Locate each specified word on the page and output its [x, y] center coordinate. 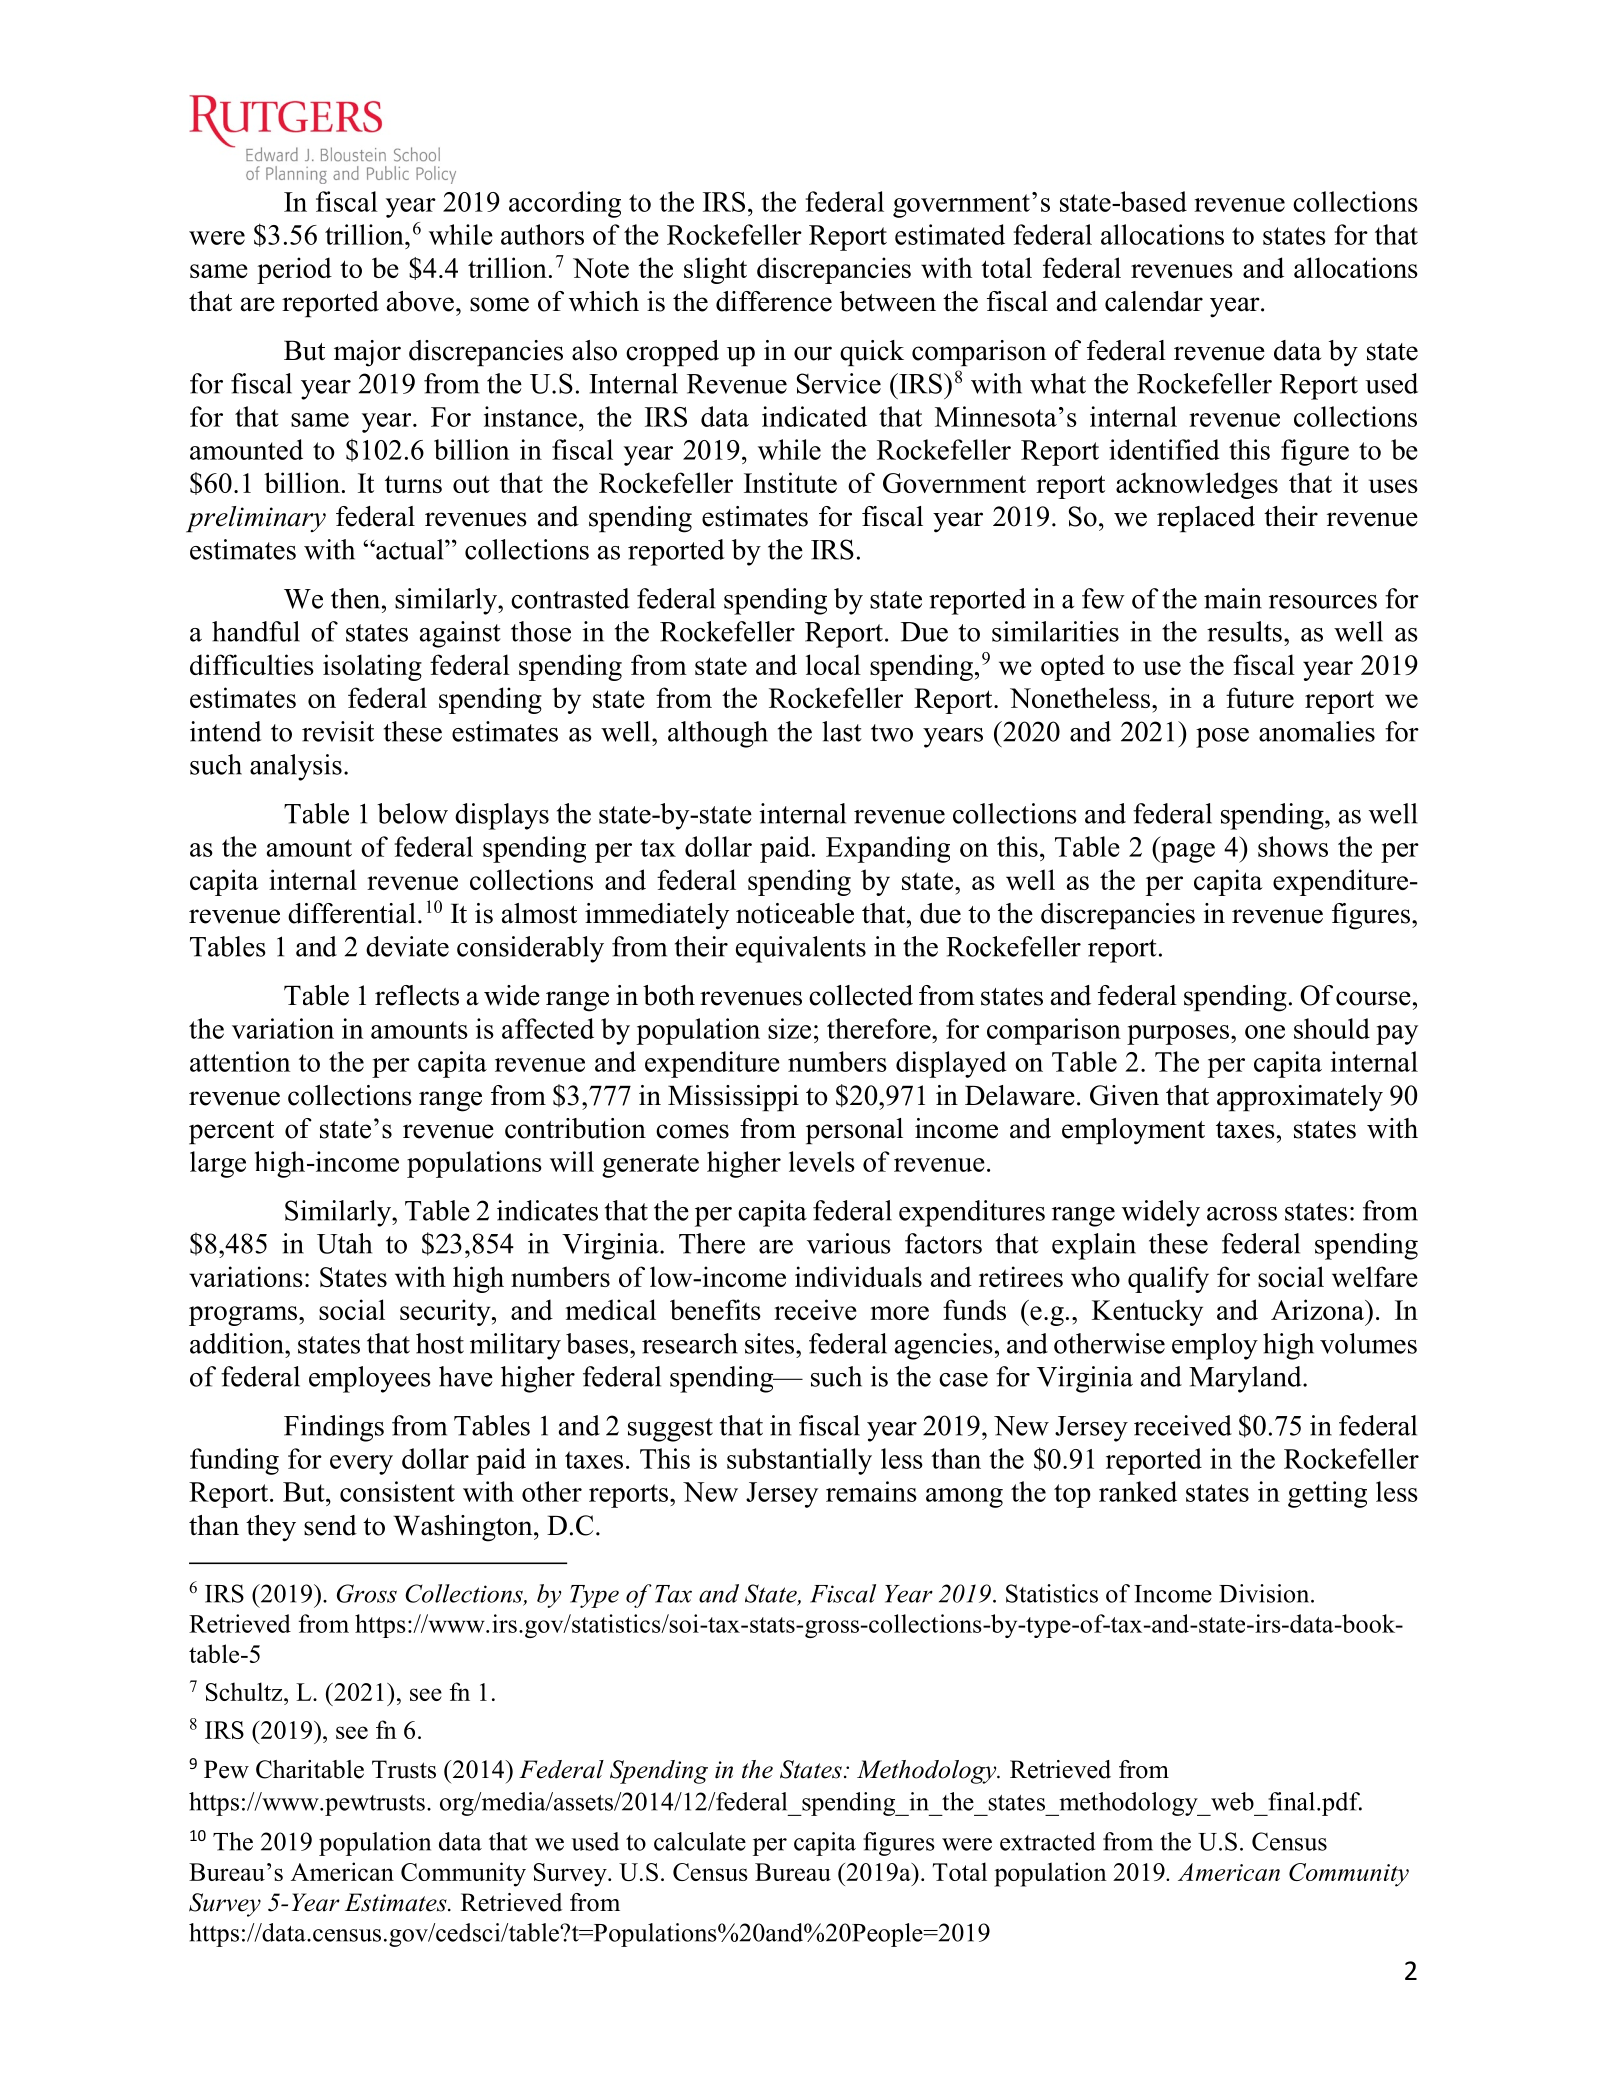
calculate [700, 1841]
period [294, 270]
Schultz [245, 1691]
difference [774, 301]
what [1058, 383]
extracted [1047, 1841]
